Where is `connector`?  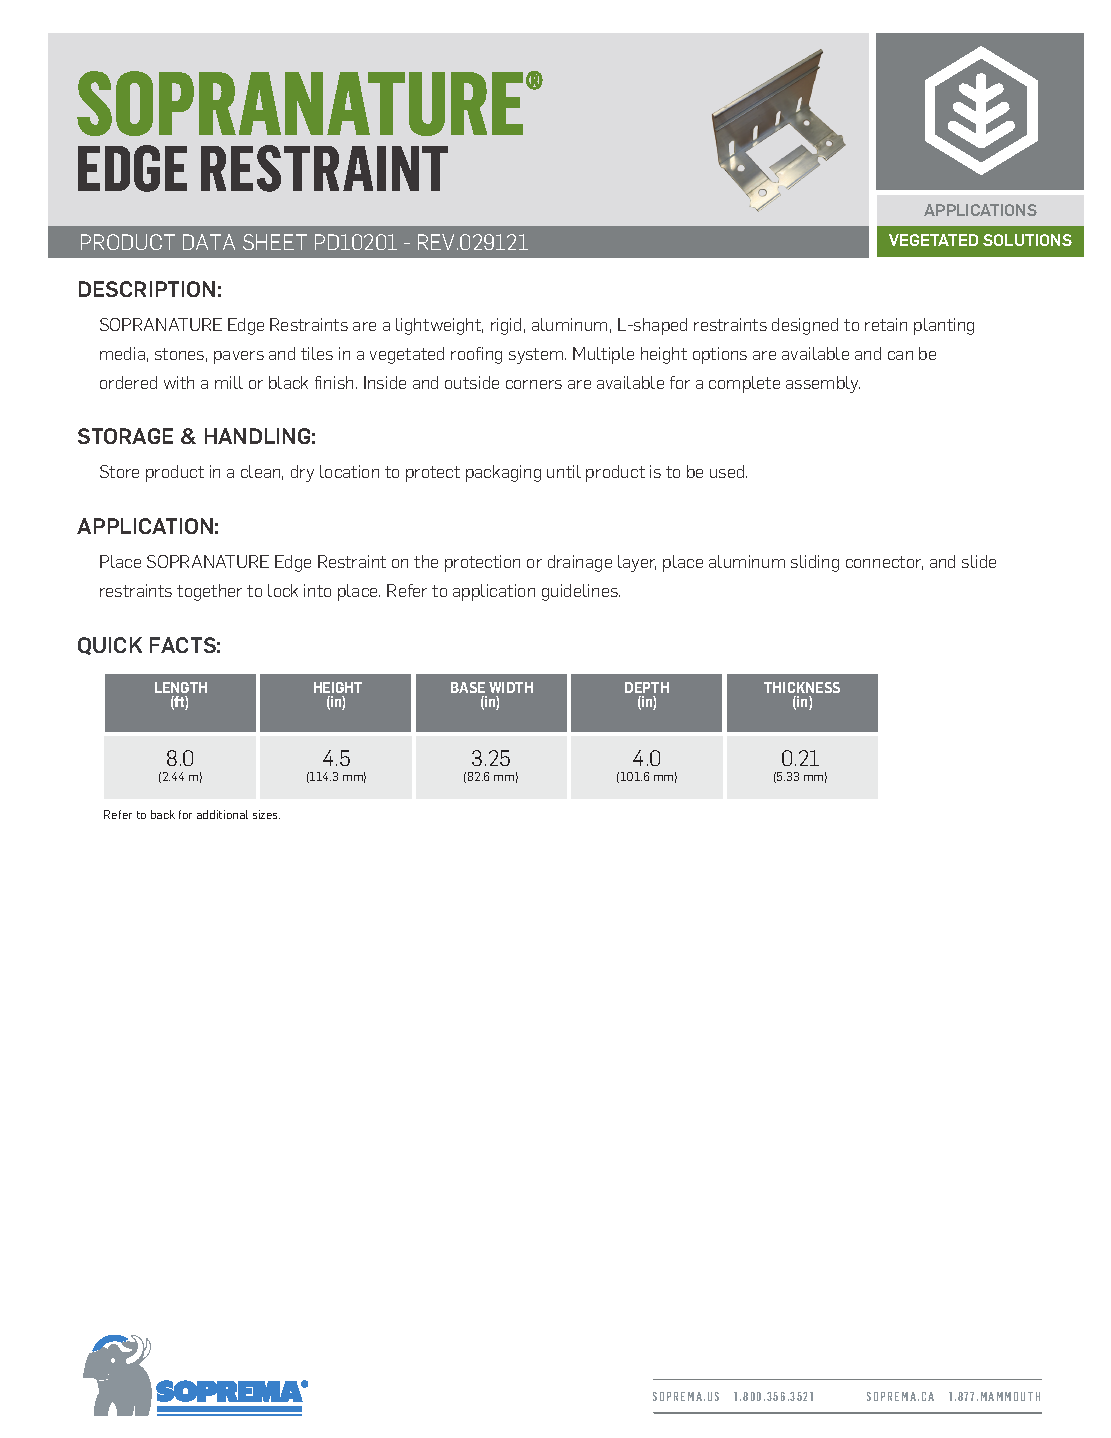 connector is located at coordinates (884, 563).
